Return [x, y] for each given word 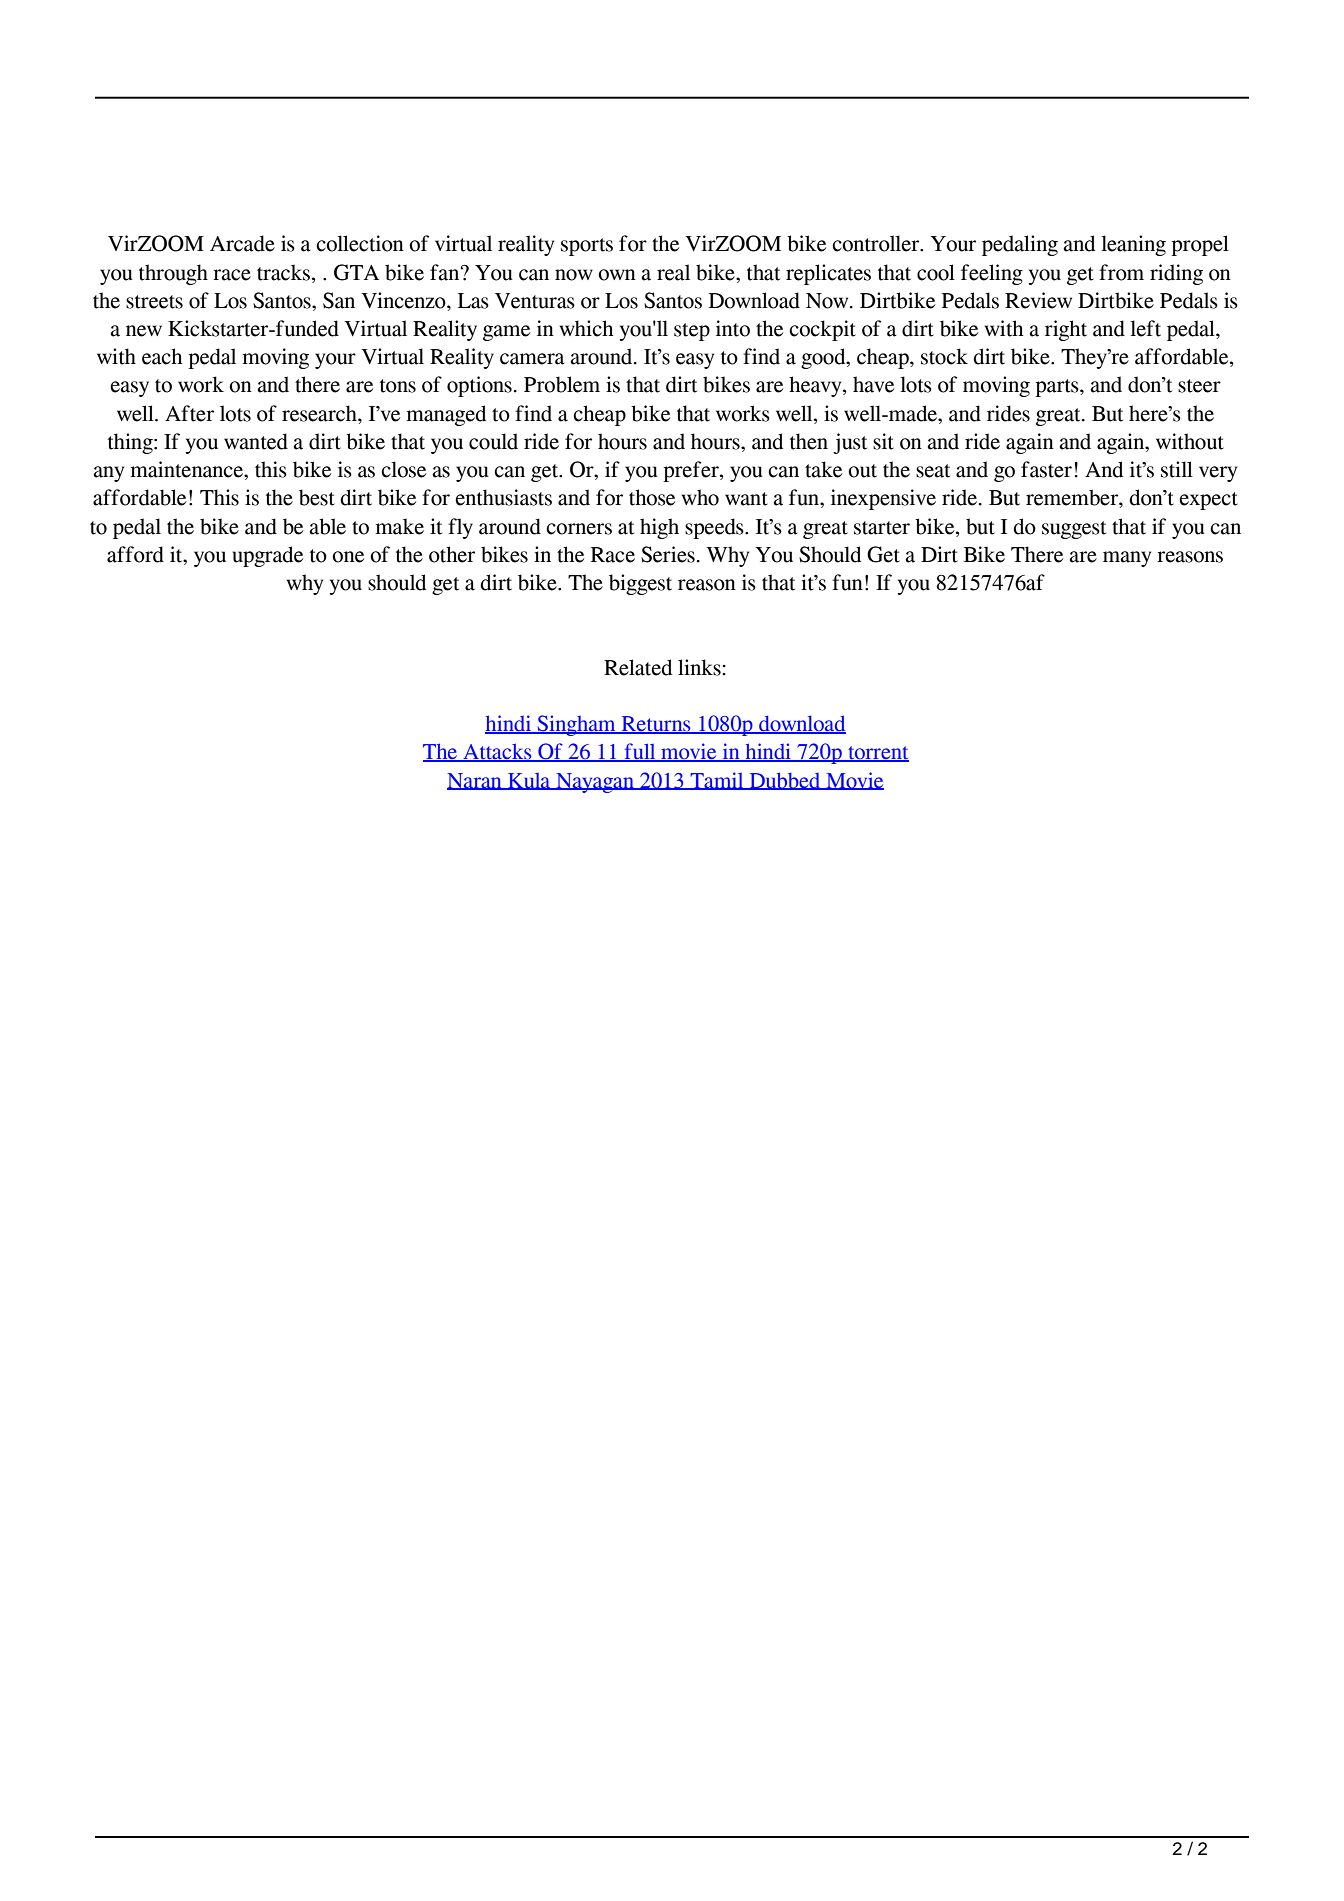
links [700, 667]
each [162, 356]
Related [638, 667]
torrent [877, 754]
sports [587, 247]
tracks [285, 272]
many [1127, 559]
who [700, 497]
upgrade [267, 556]
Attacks [497, 752]
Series [668, 554]
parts [1058, 388]
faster [1046, 469]
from [1121, 272]
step [692, 332]
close [403, 469]
